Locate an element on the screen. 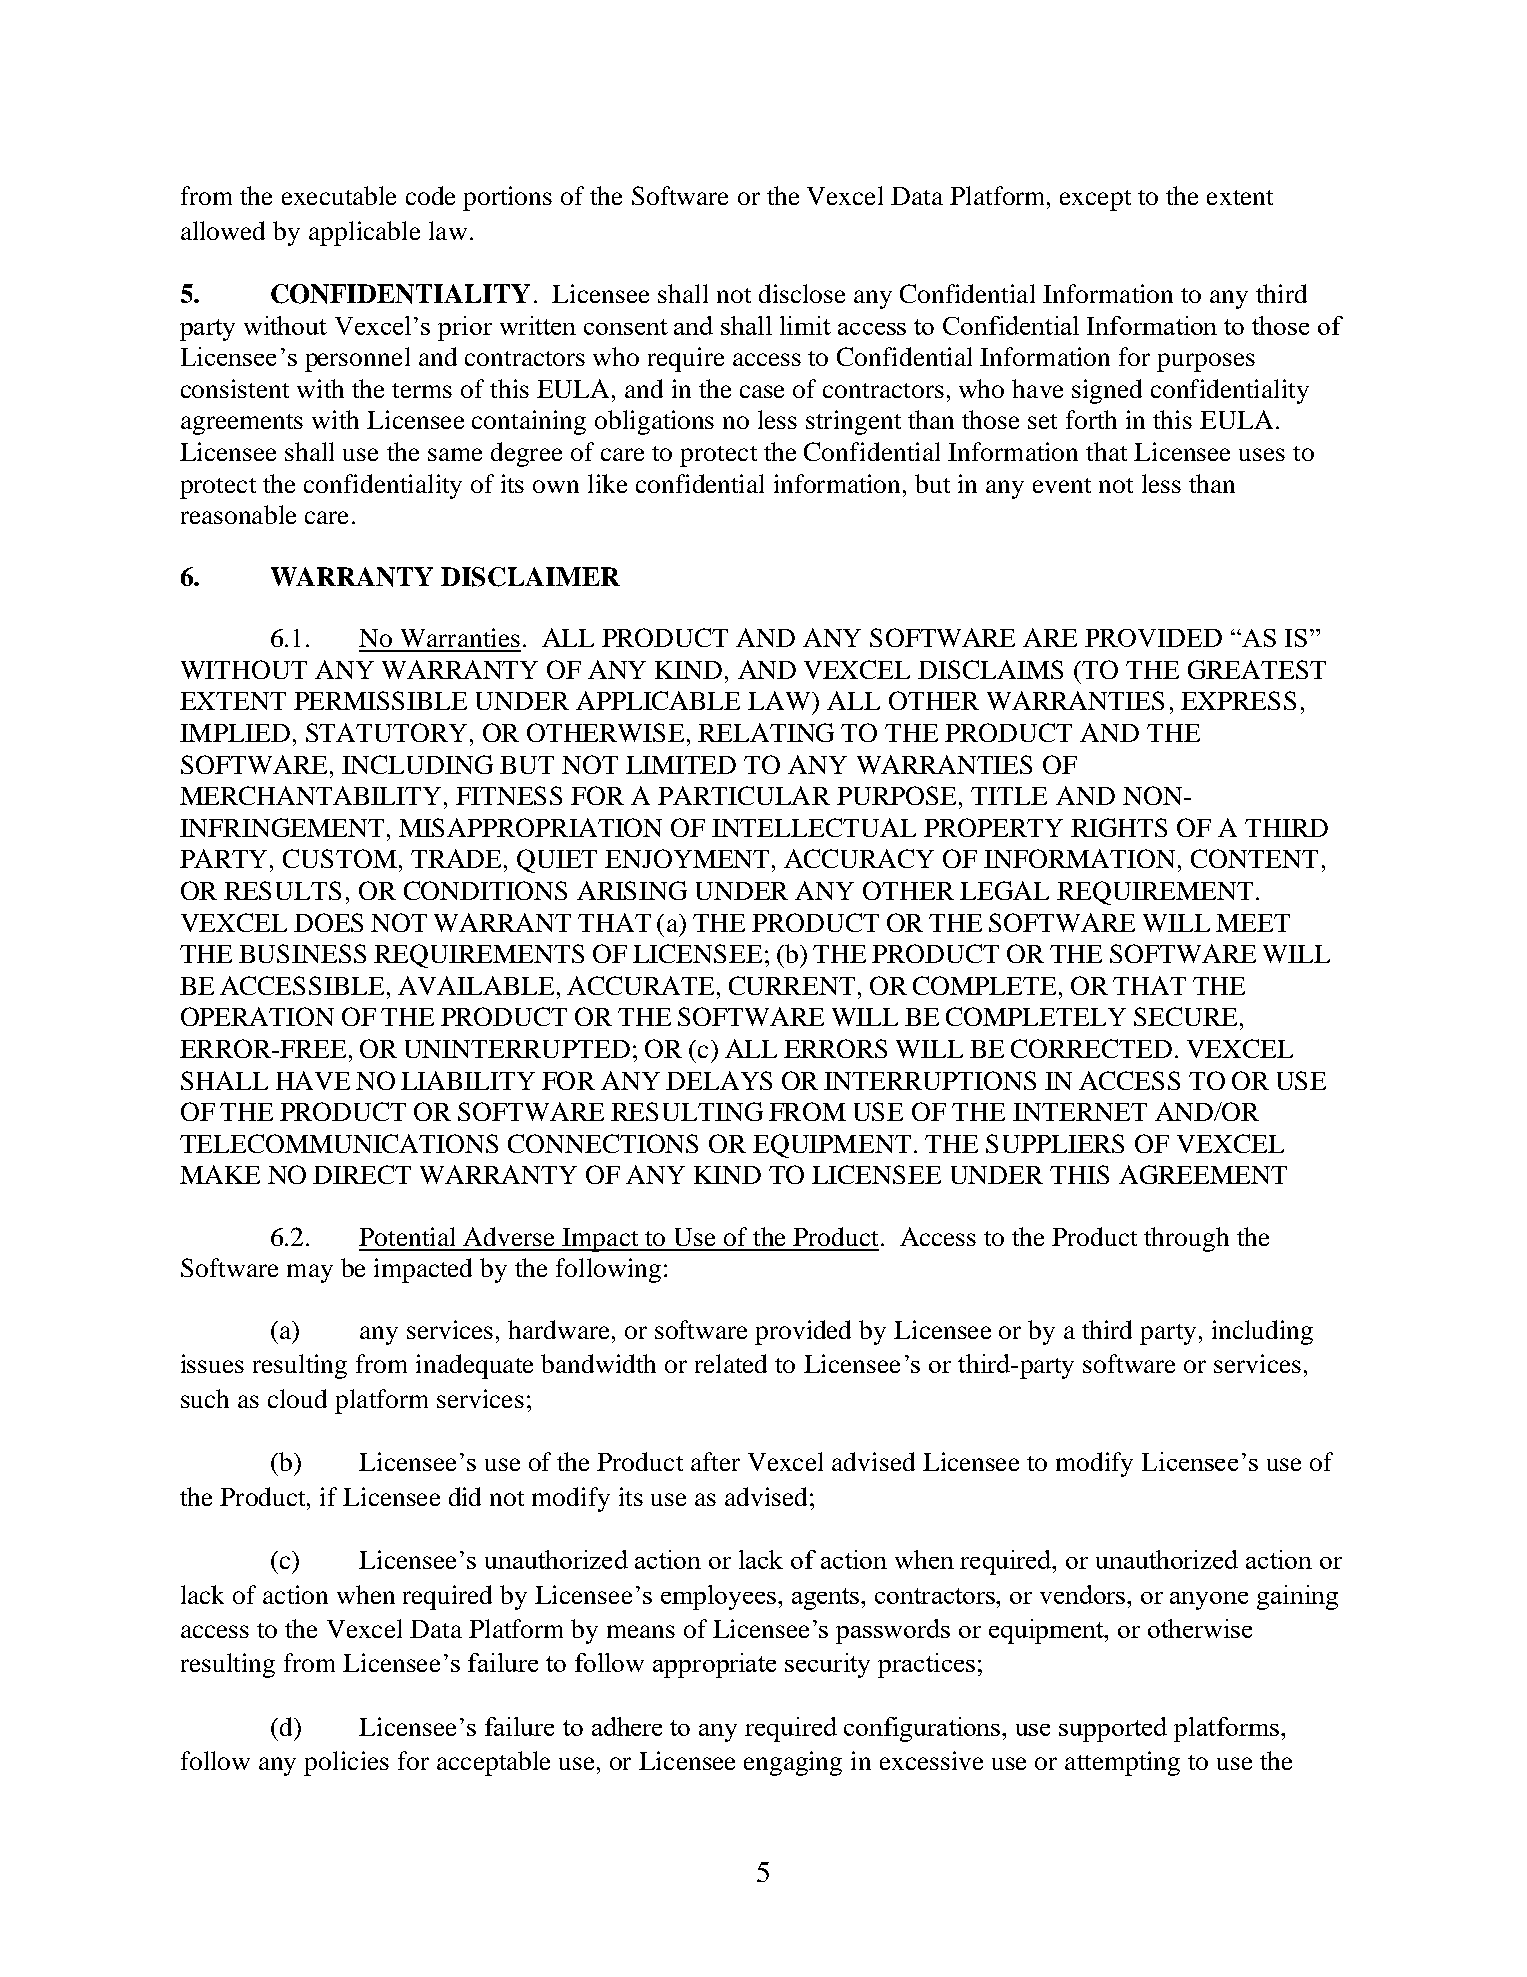 The height and width of the screenshot is (1977, 1527). policies is located at coordinates (346, 1763).
